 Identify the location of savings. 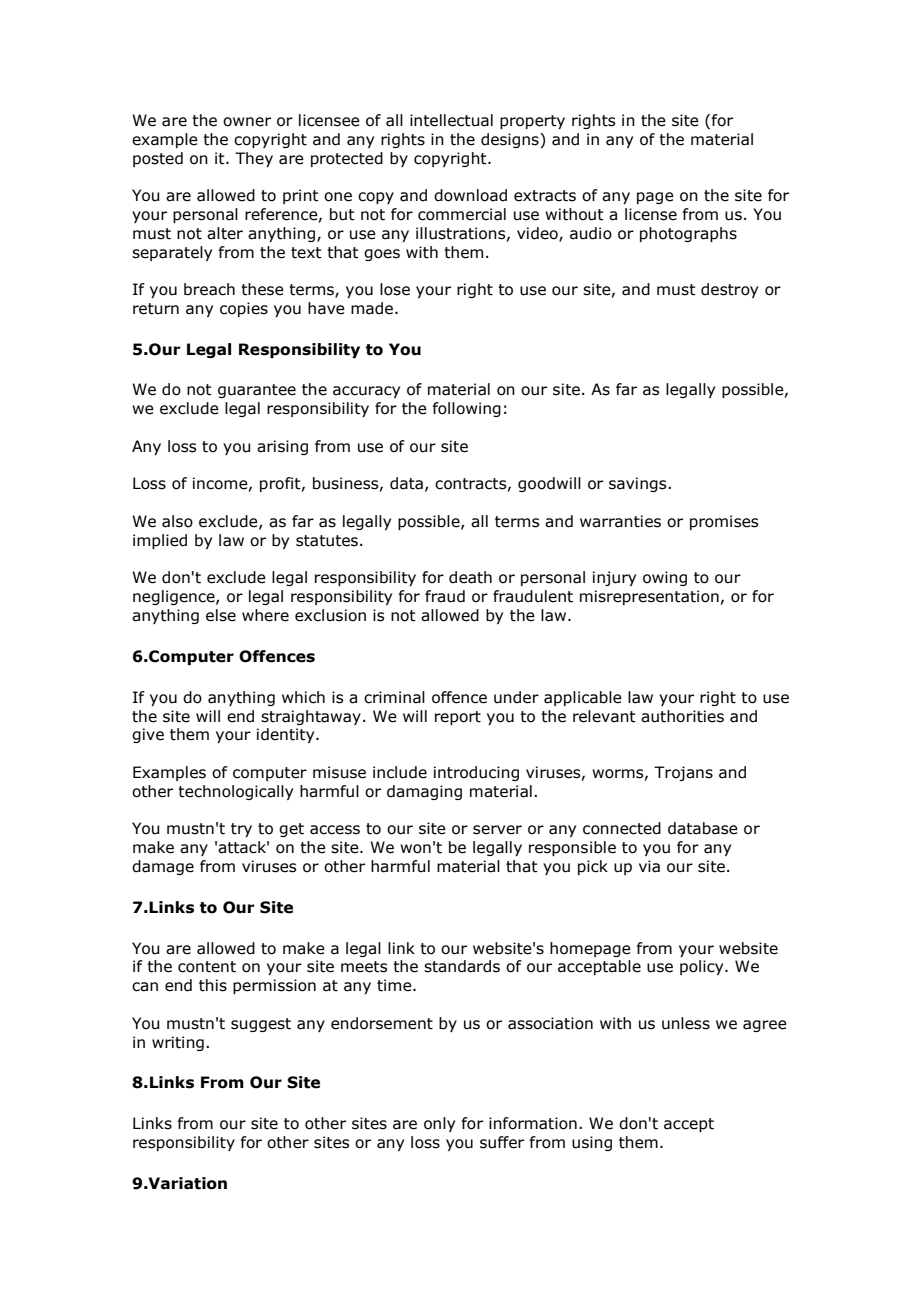
(639, 484).
